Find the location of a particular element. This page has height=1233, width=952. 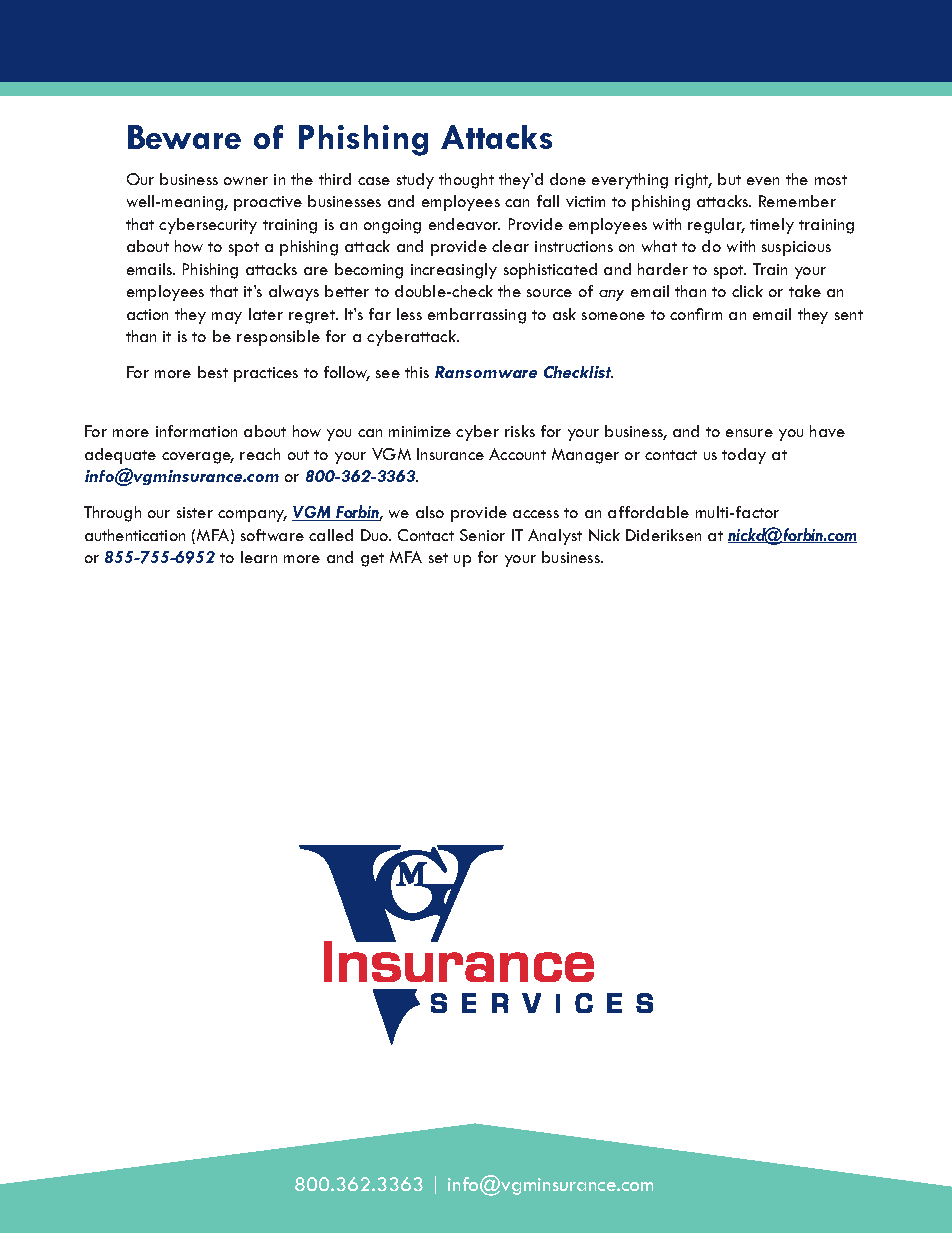

but is located at coordinates (729, 179).
